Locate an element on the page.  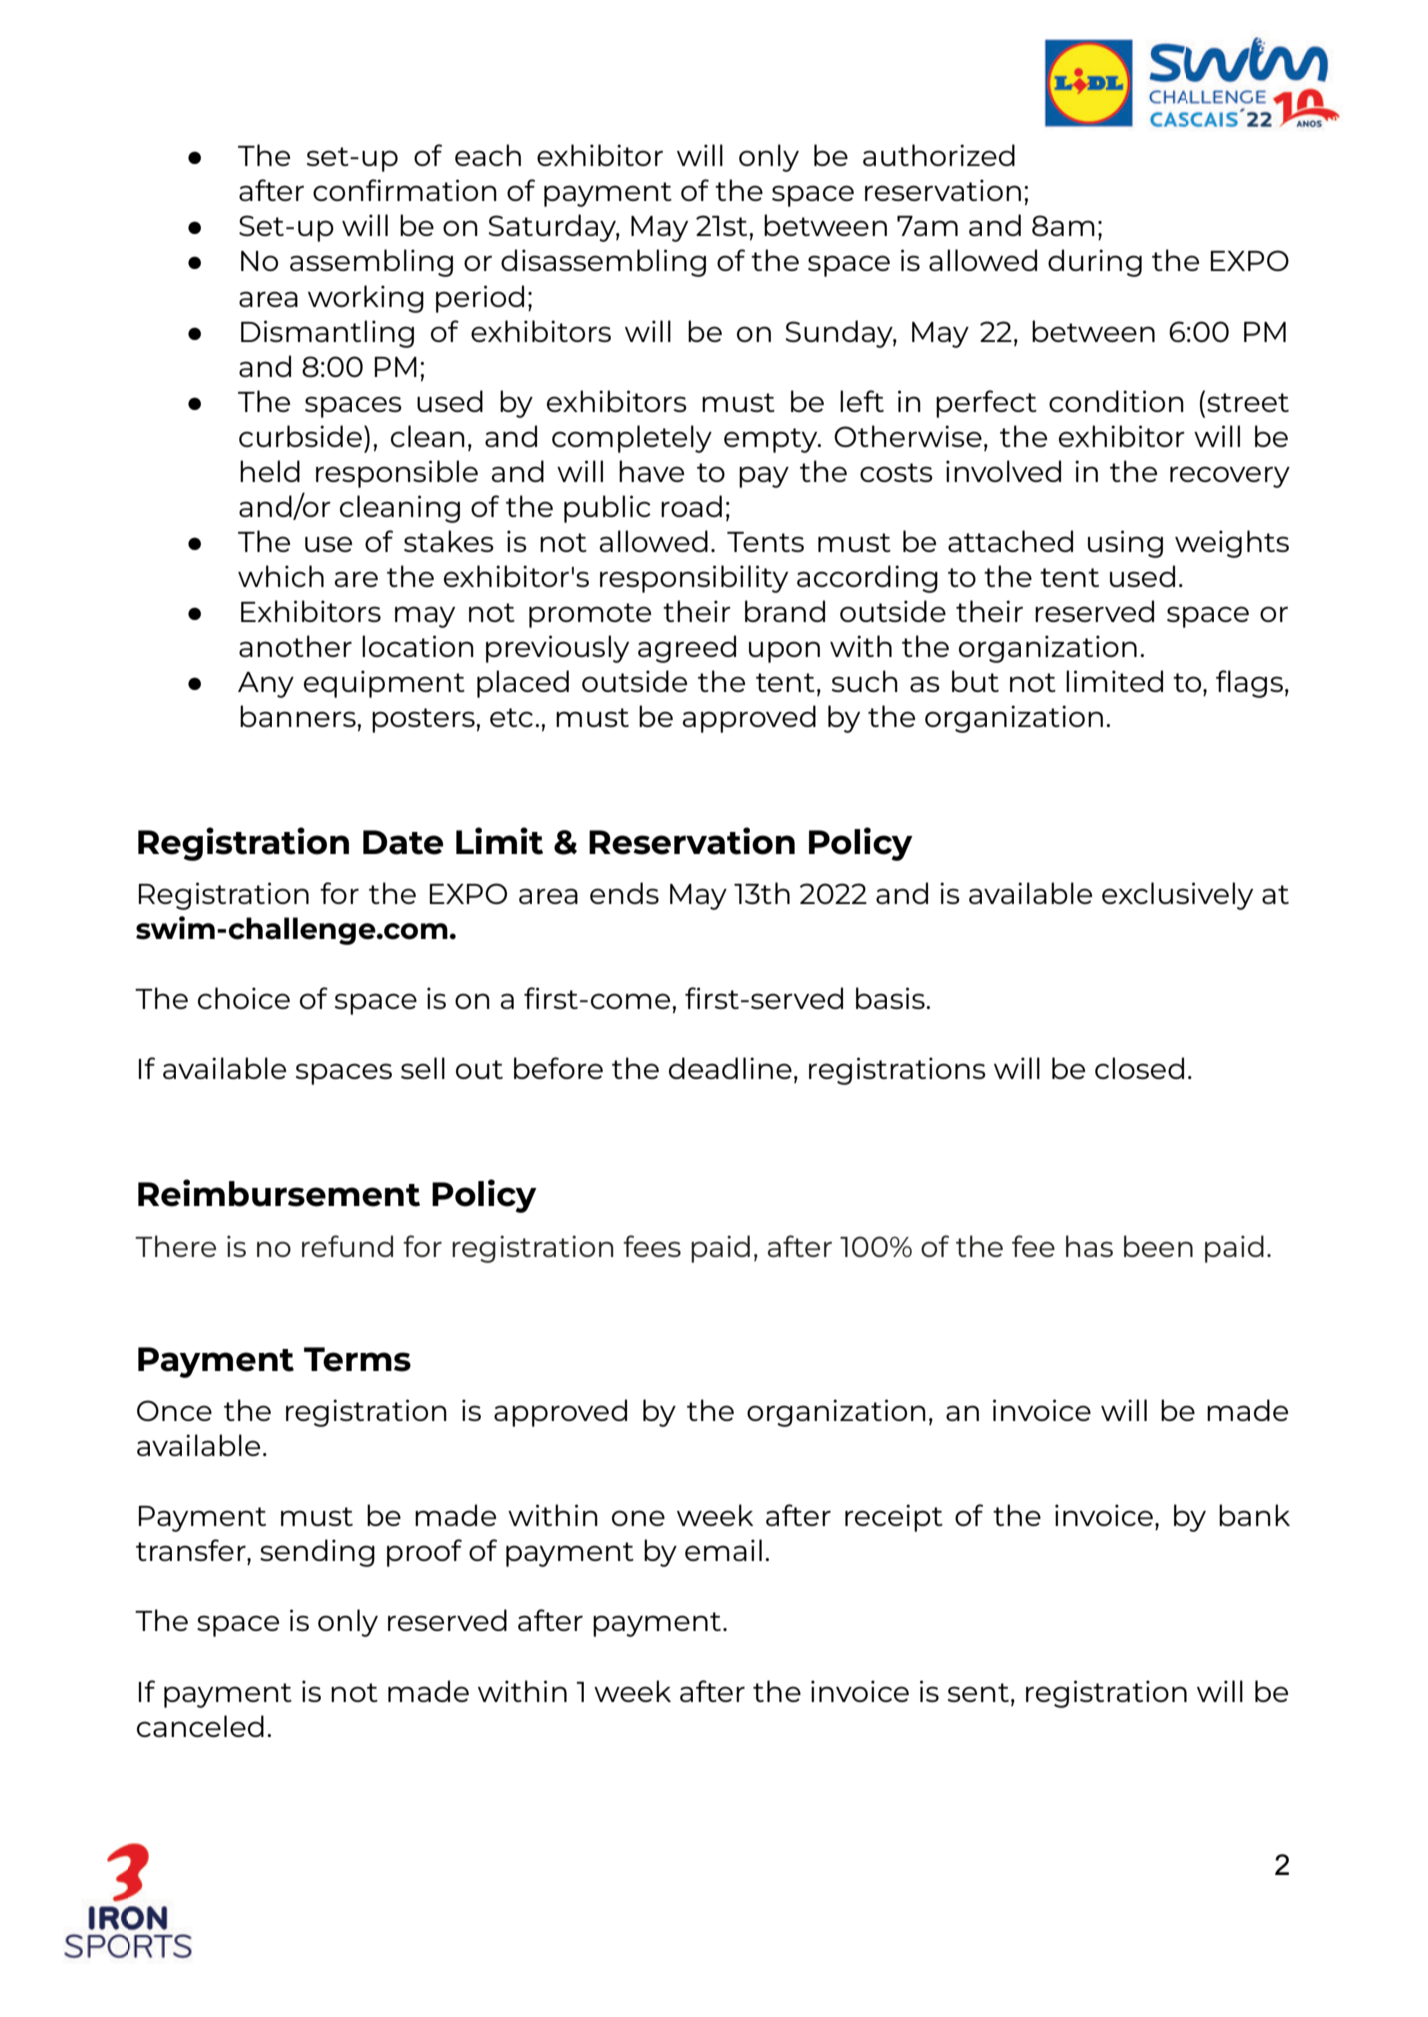
ends is located at coordinates (624, 893).
